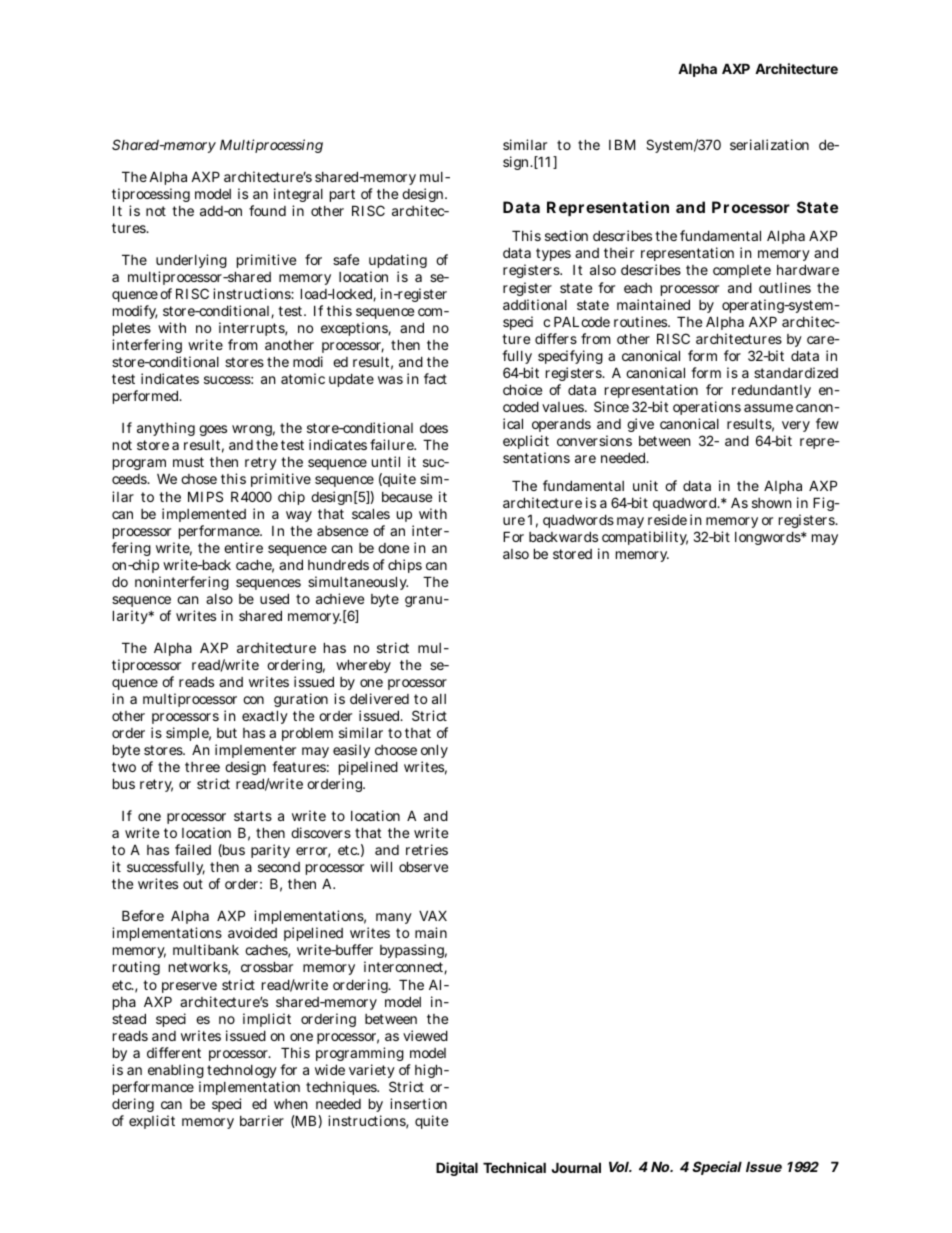  What do you see at coordinates (645, 538) in the document?
I see `compatibility` at bounding box center [645, 538].
